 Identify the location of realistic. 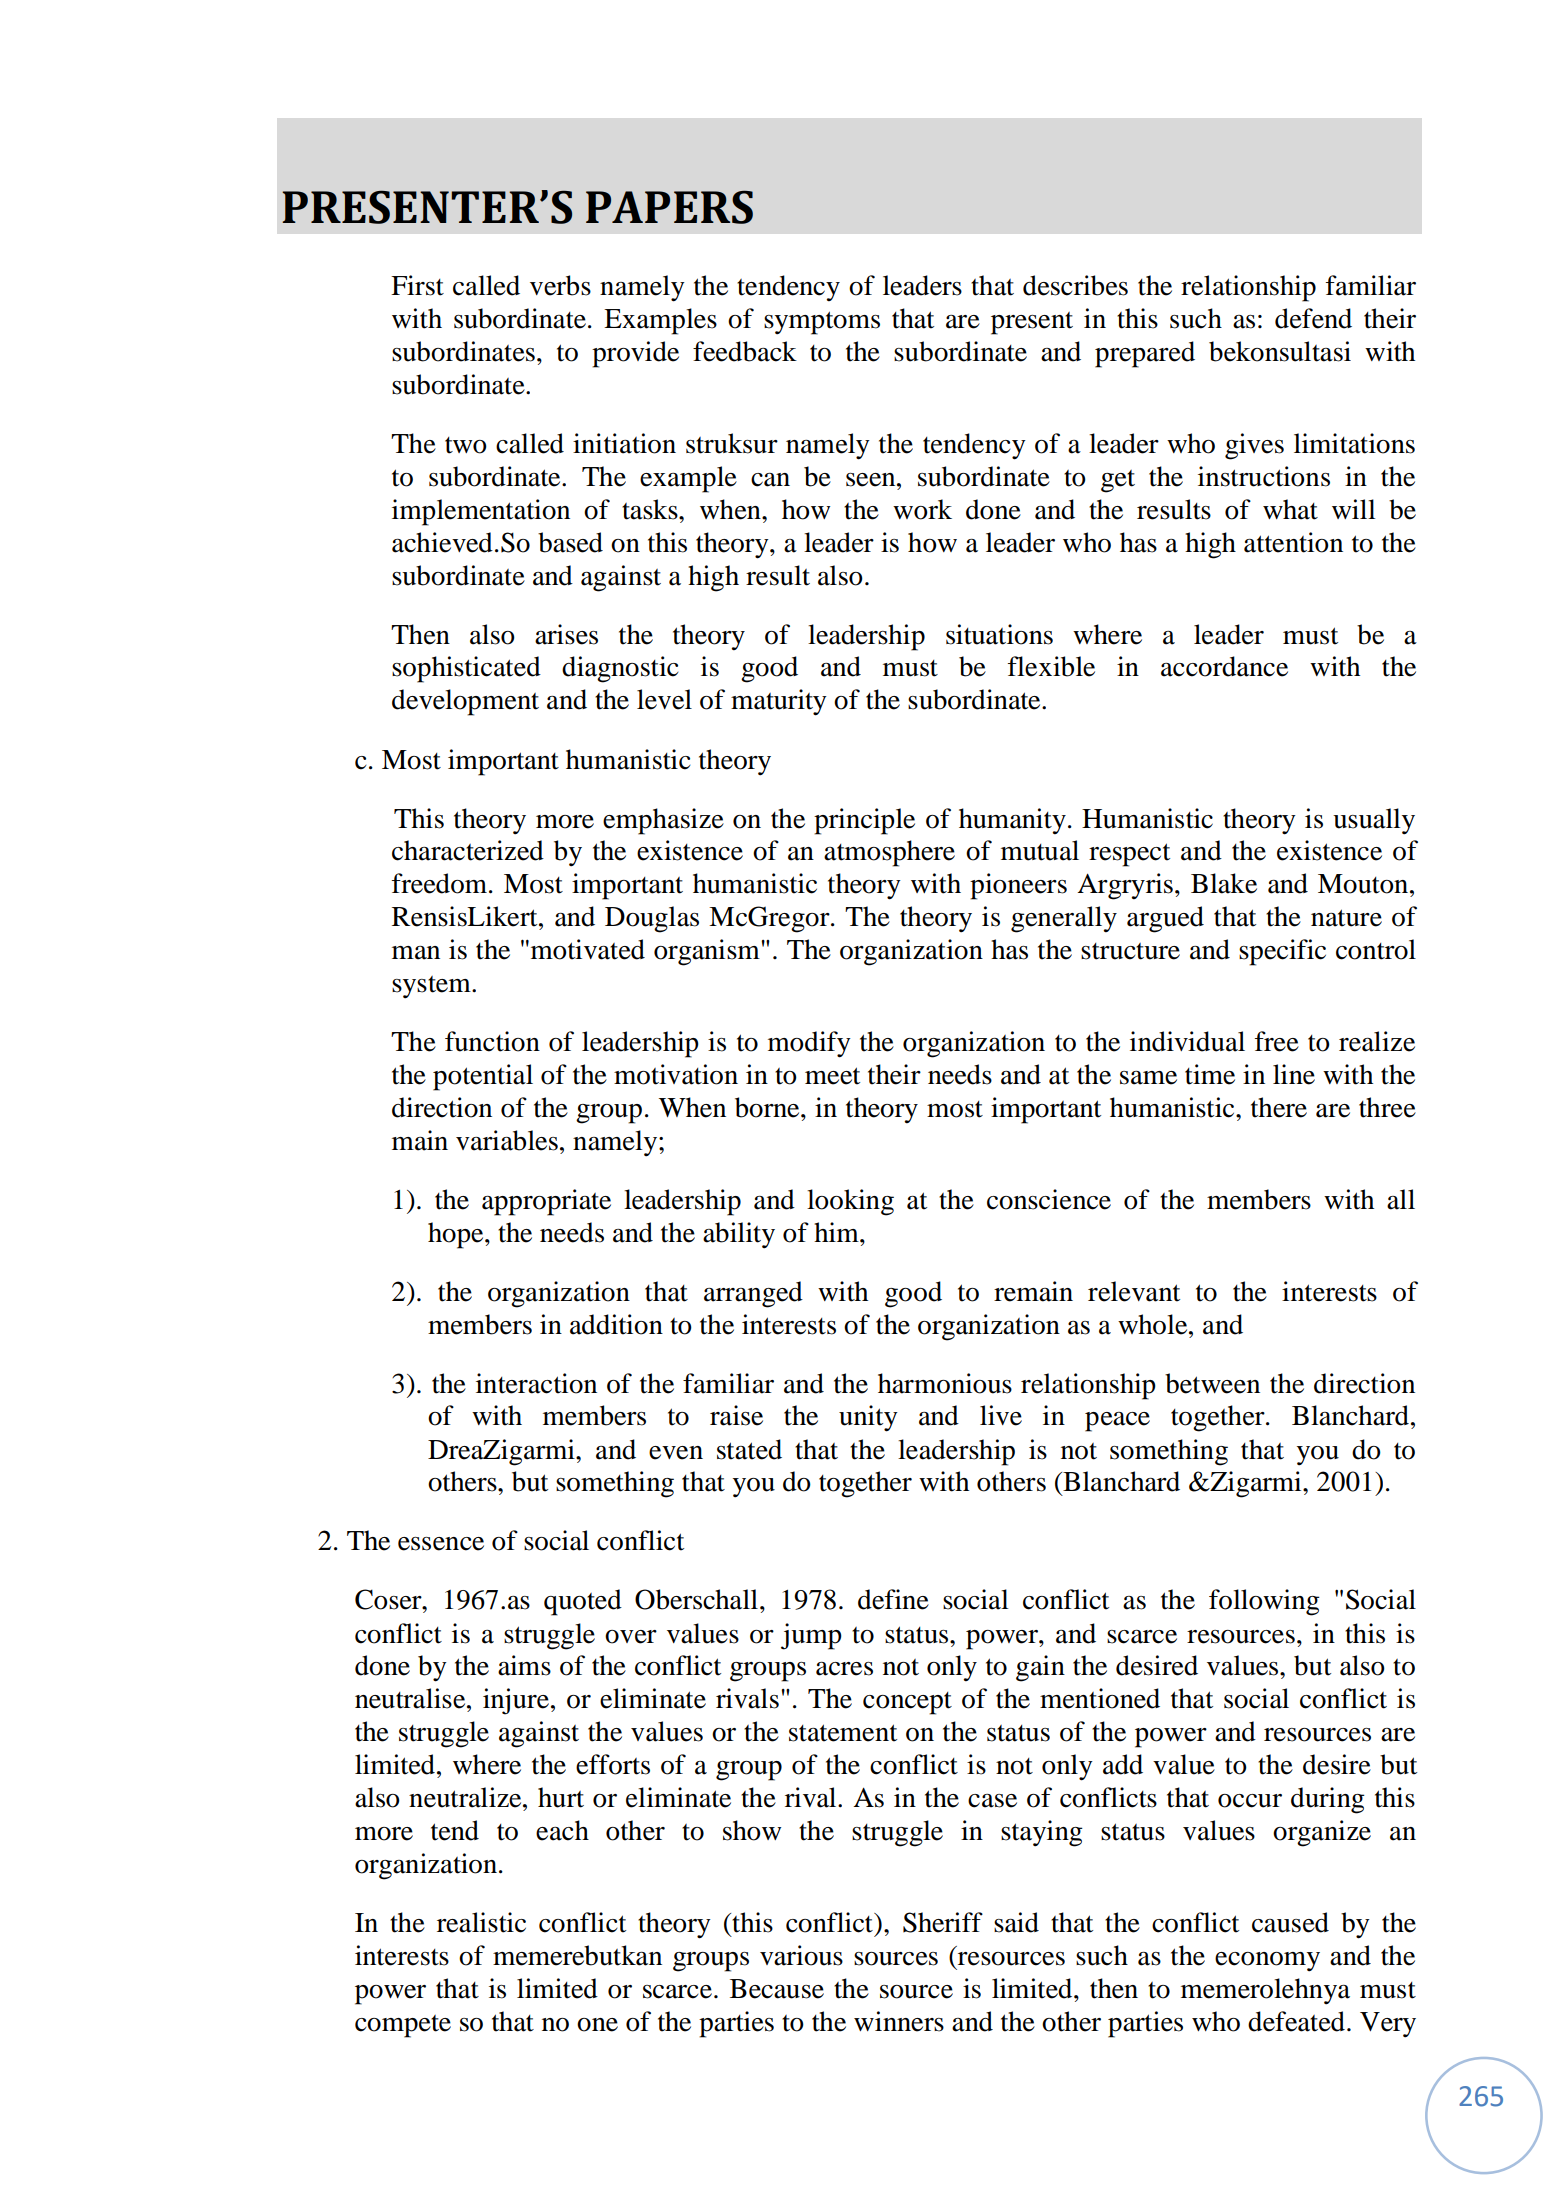
(481, 1922).
